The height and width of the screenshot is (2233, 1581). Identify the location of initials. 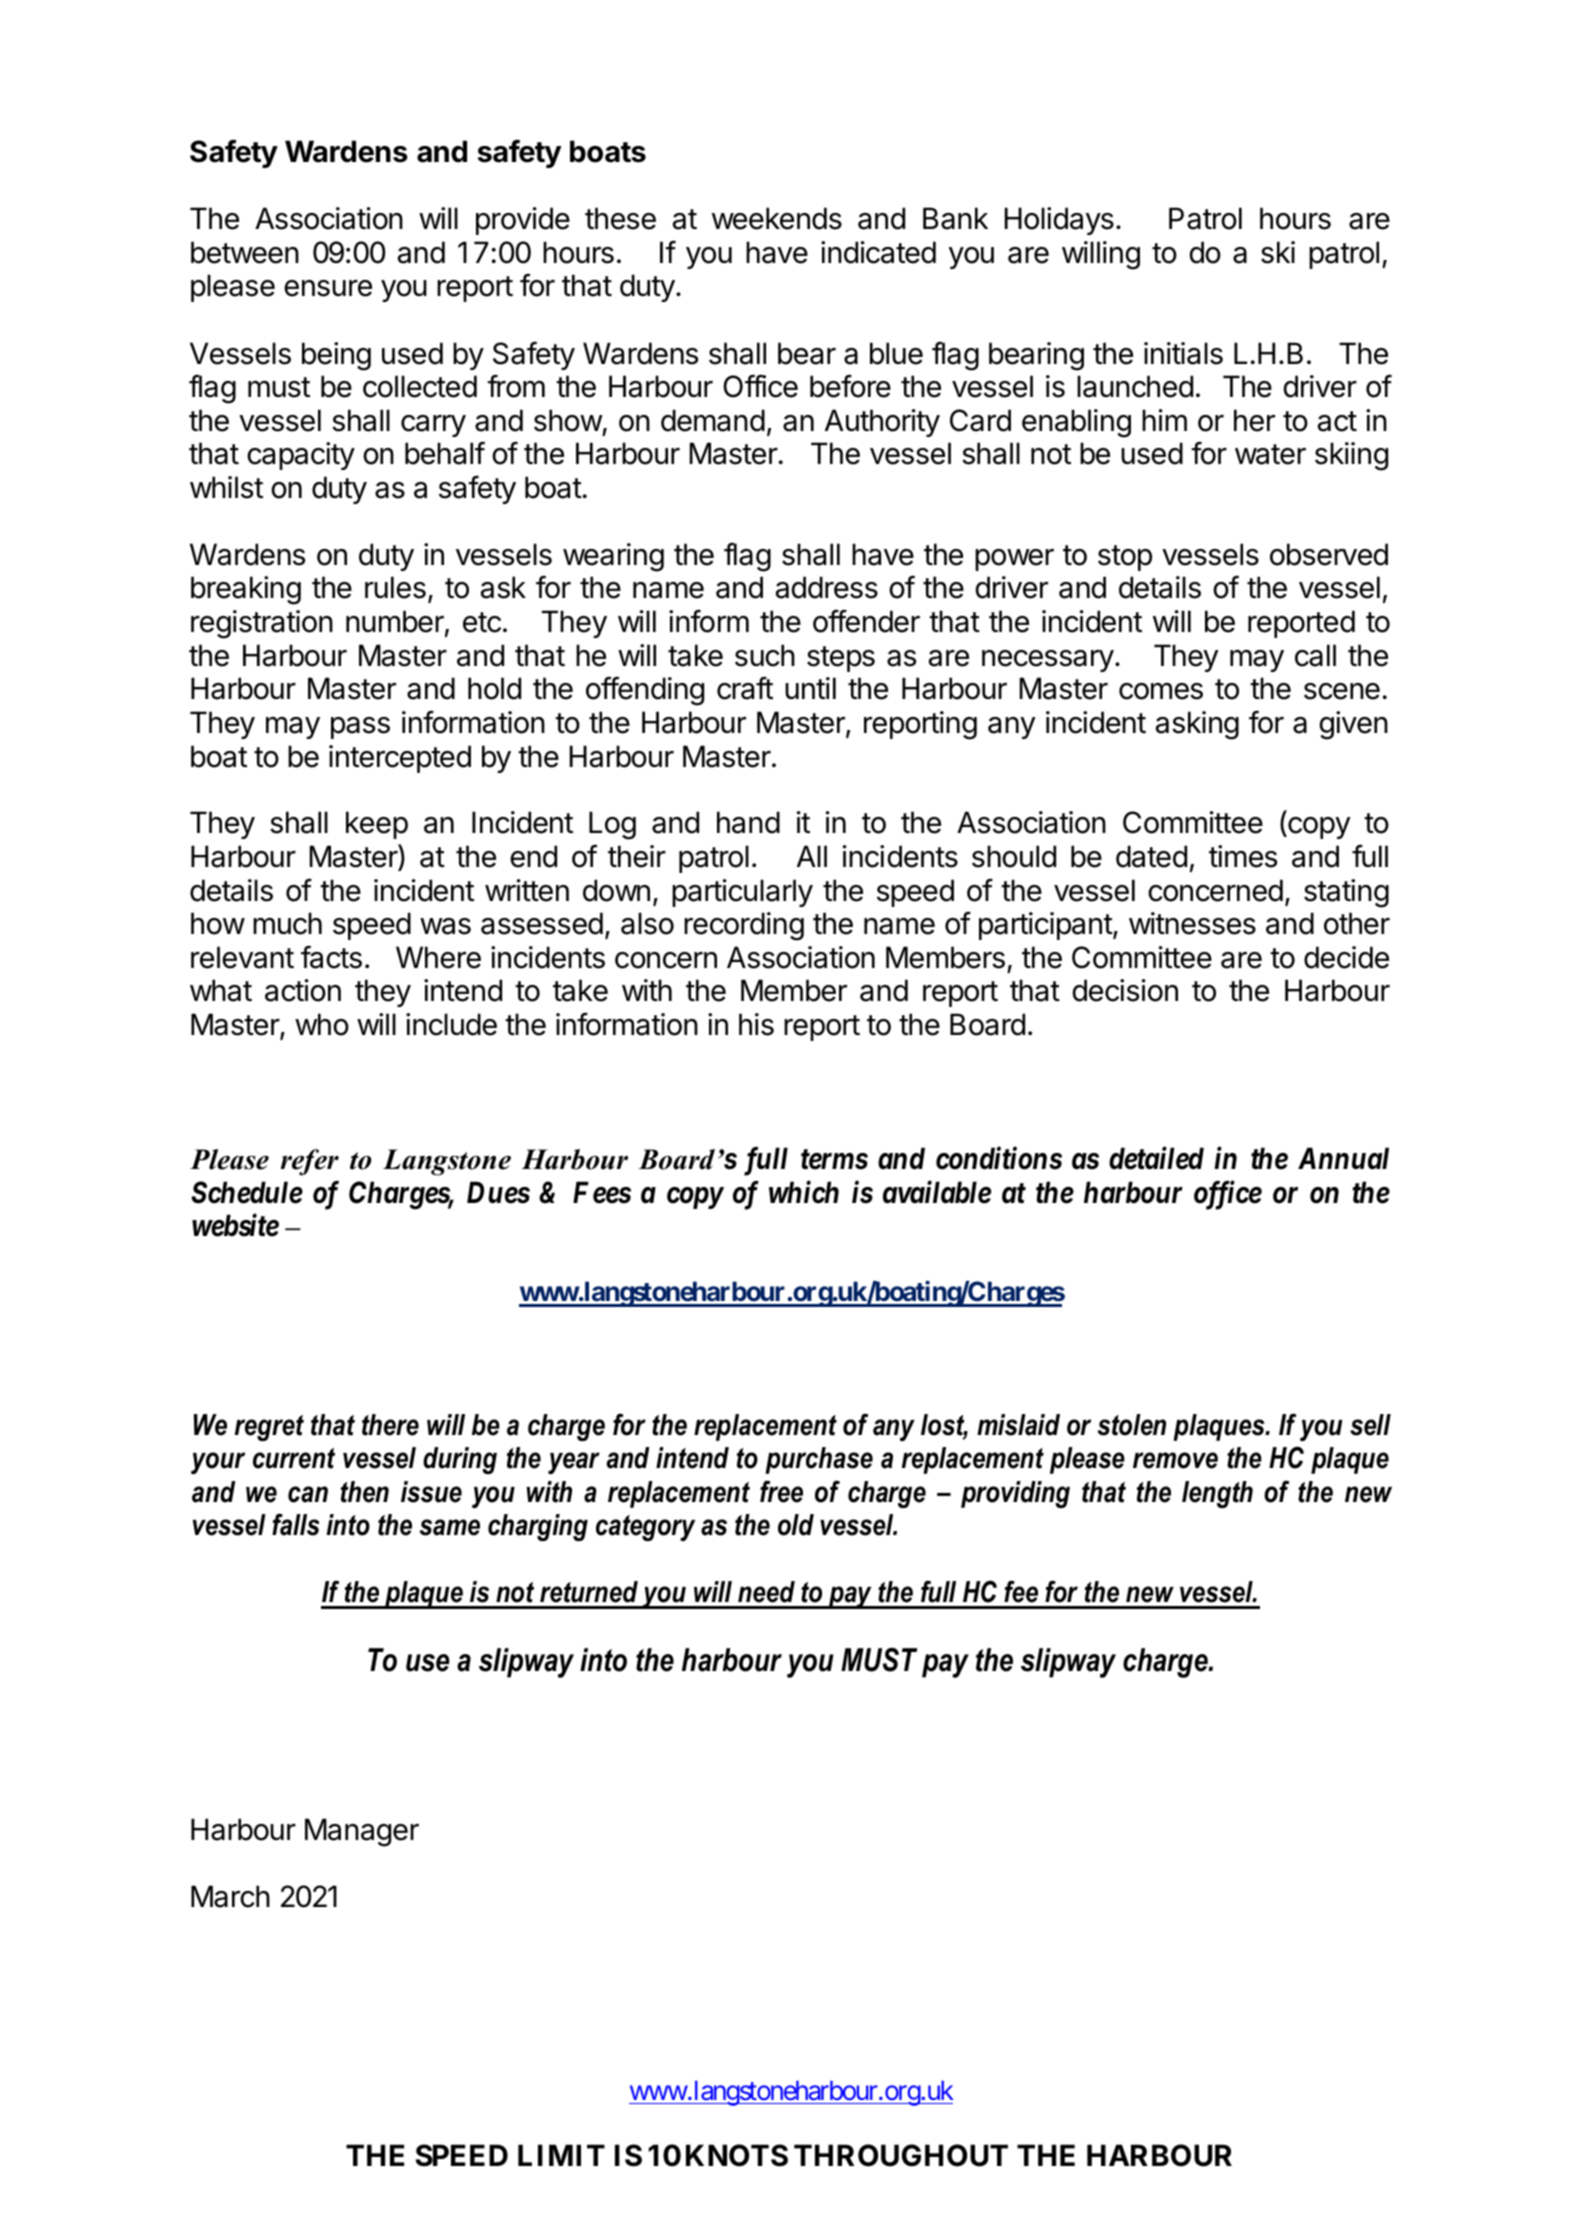
(1183, 353).
